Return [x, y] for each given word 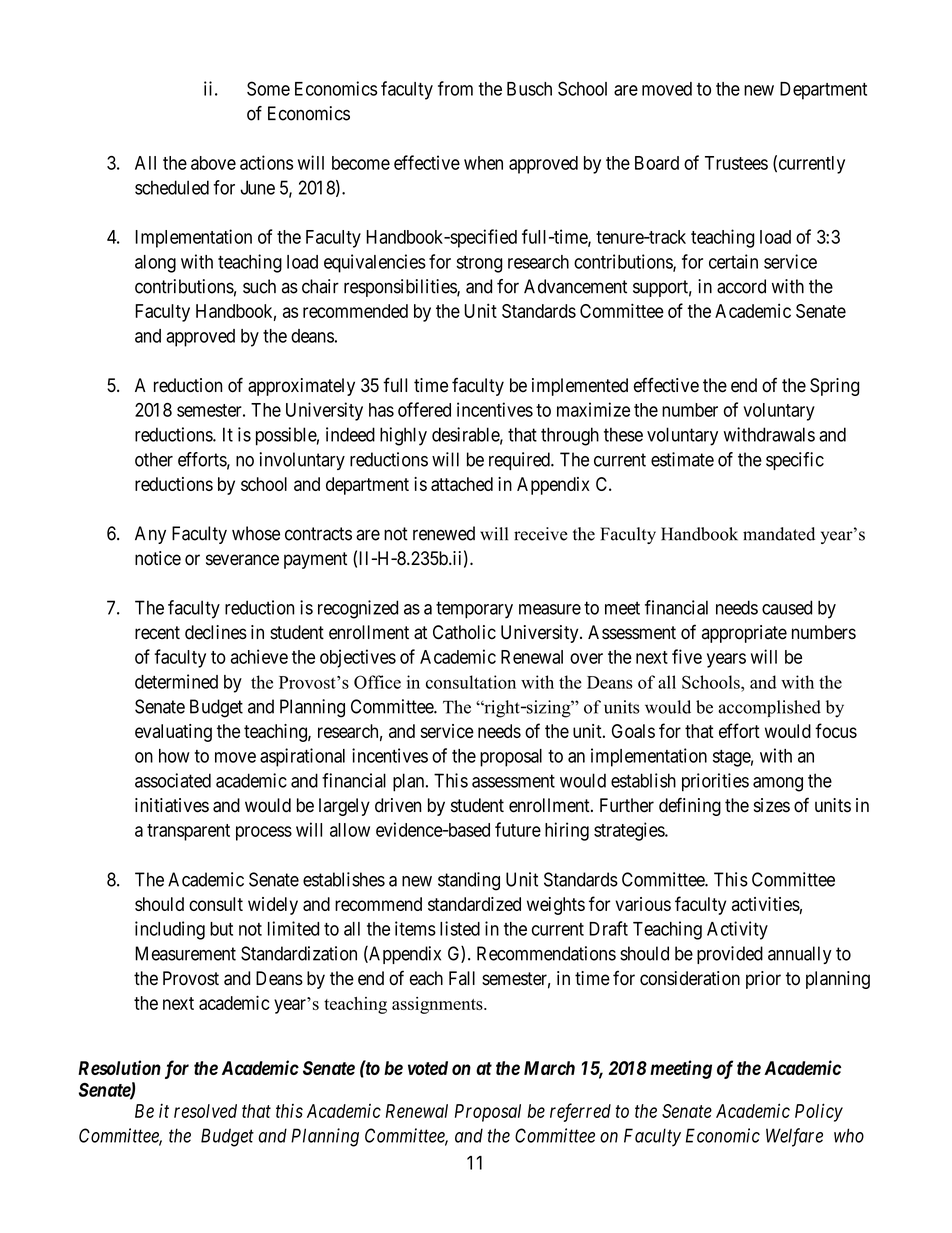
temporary [474, 610]
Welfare [794, 1137]
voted [428, 1068]
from [455, 88]
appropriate [744, 634]
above [213, 163]
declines [216, 632]
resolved [205, 1111]
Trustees [736, 163]
